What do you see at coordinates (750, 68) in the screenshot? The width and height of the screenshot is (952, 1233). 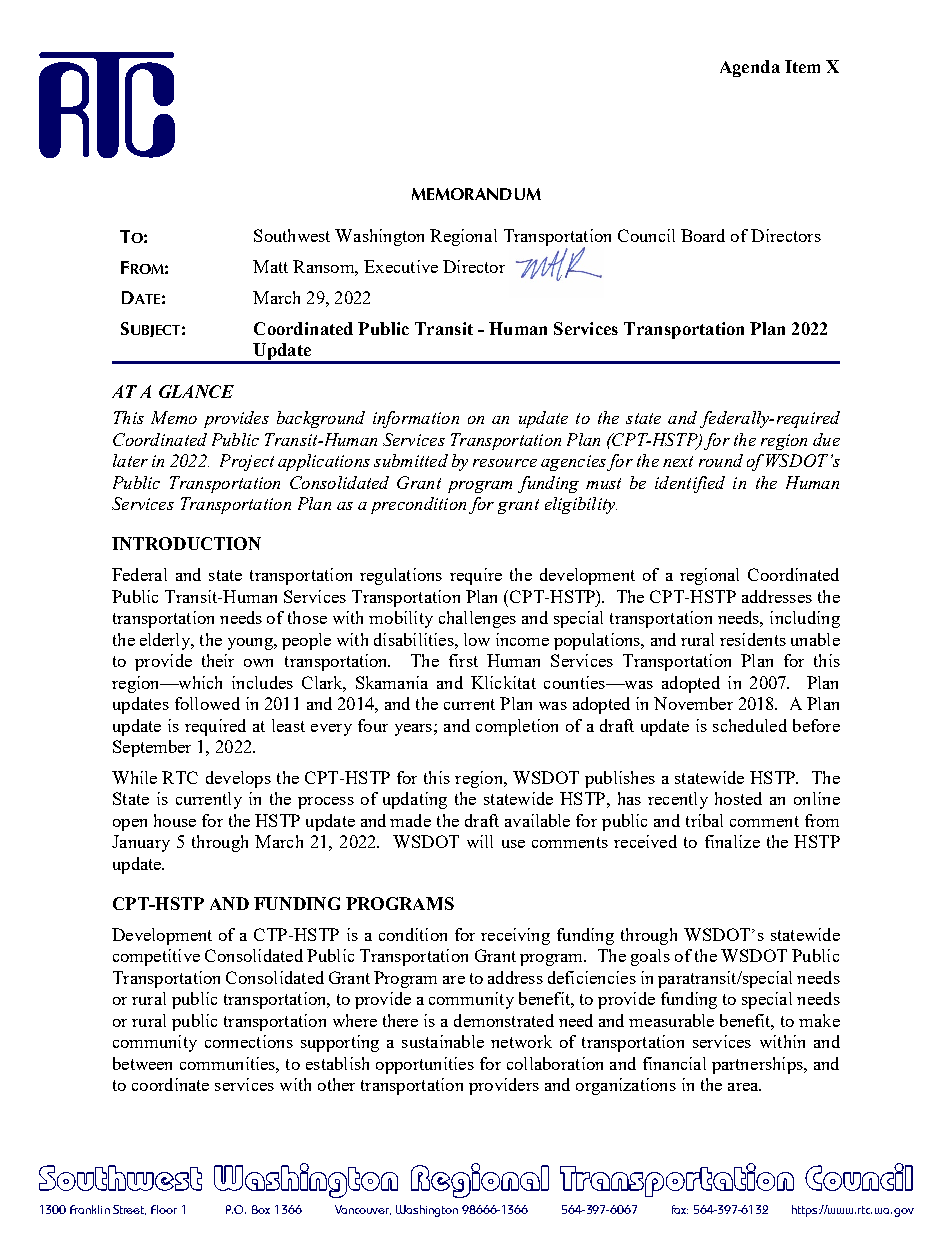 I see `Agenda` at bounding box center [750, 68].
